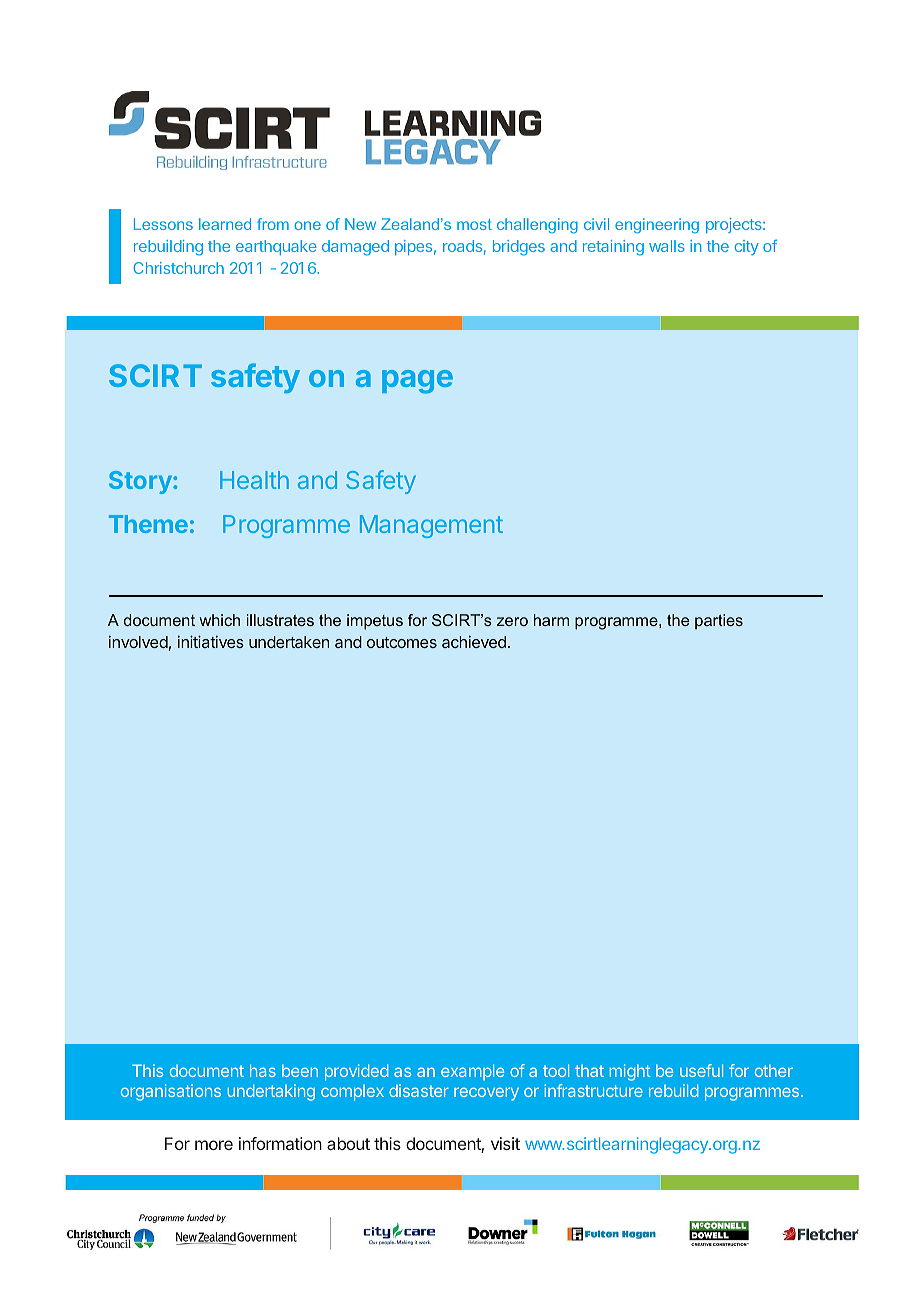 The image size is (924, 1309). I want to click on example, so click(472, 1072).
